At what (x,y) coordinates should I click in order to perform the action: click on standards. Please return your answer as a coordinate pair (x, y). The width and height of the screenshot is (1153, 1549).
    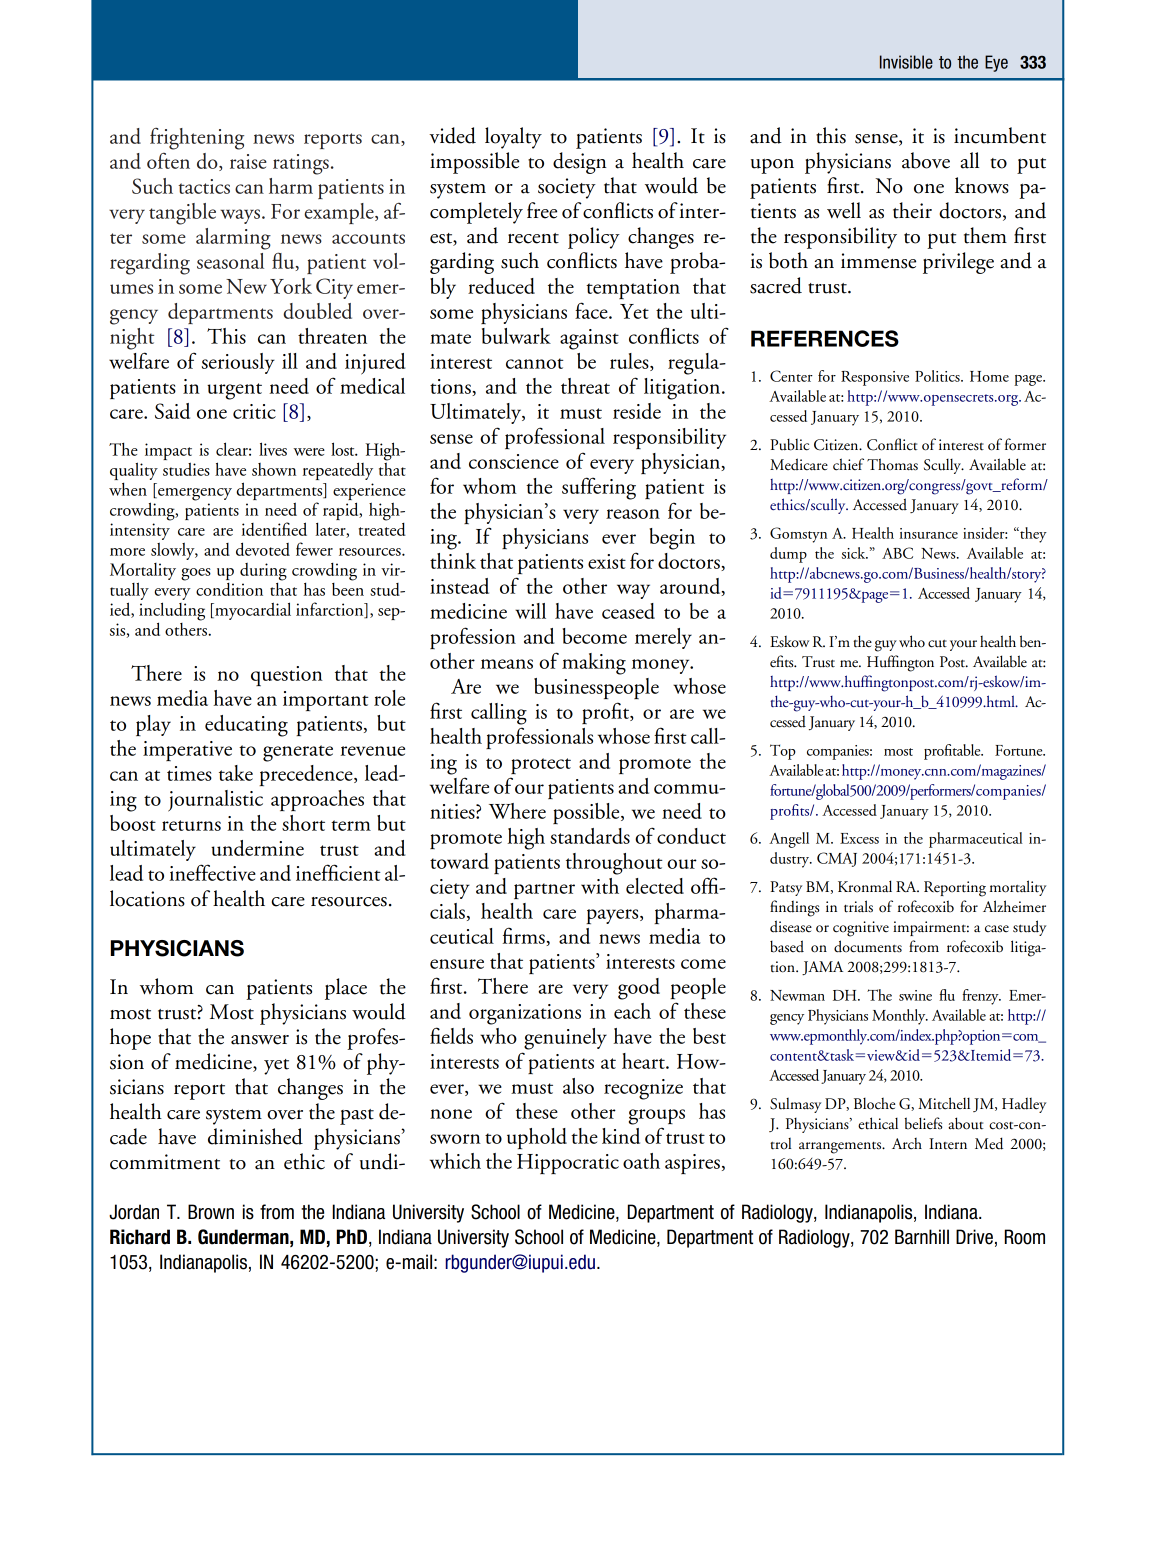
    Looking at the image, I should click on (590, 836).
